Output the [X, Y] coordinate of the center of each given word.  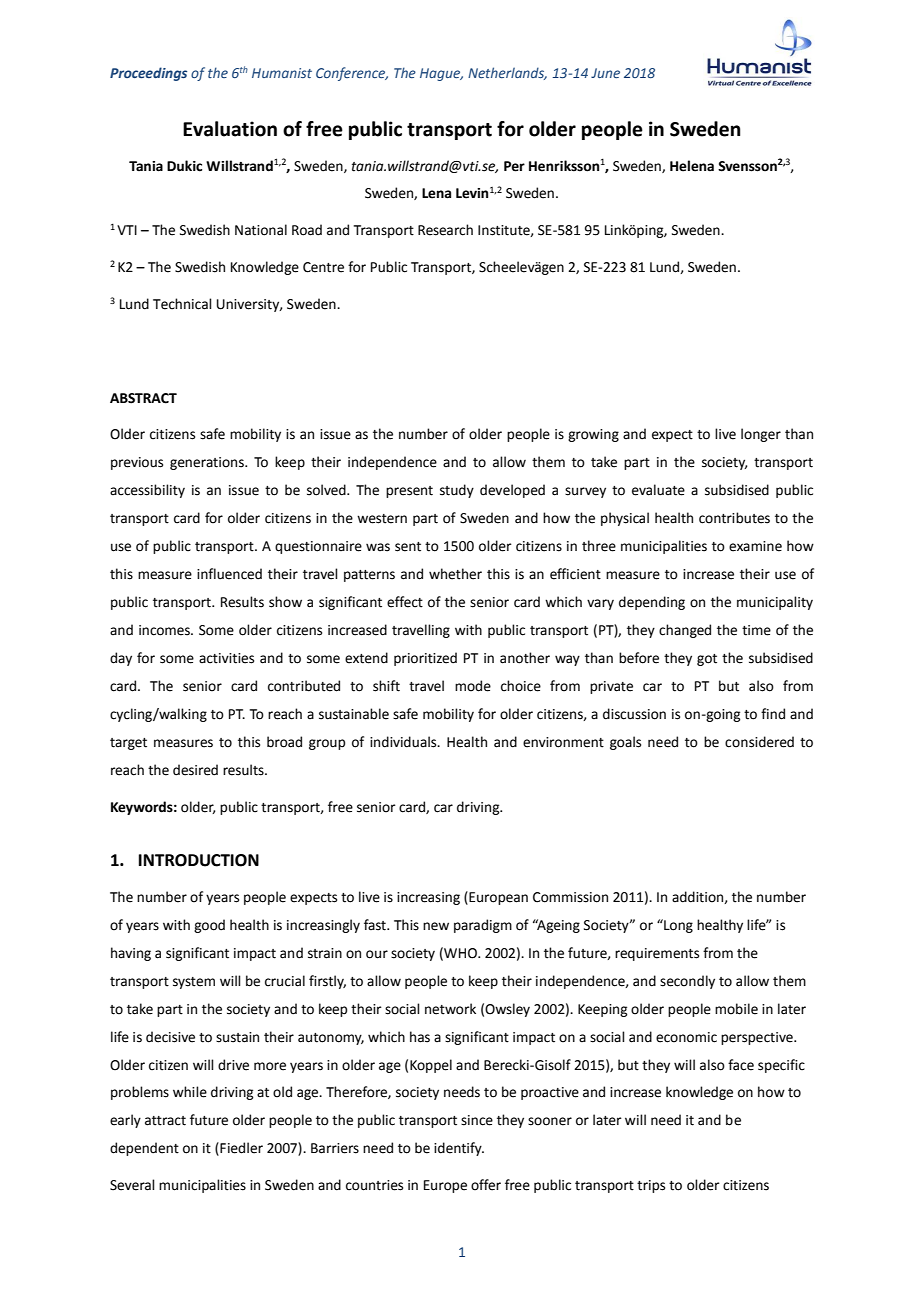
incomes [165, 630]
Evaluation [230, 129]
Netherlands [507, 73]
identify [459, 1149]
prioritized [425, 659]
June [605, 73]
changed [685, 631]
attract [165, 1121]
